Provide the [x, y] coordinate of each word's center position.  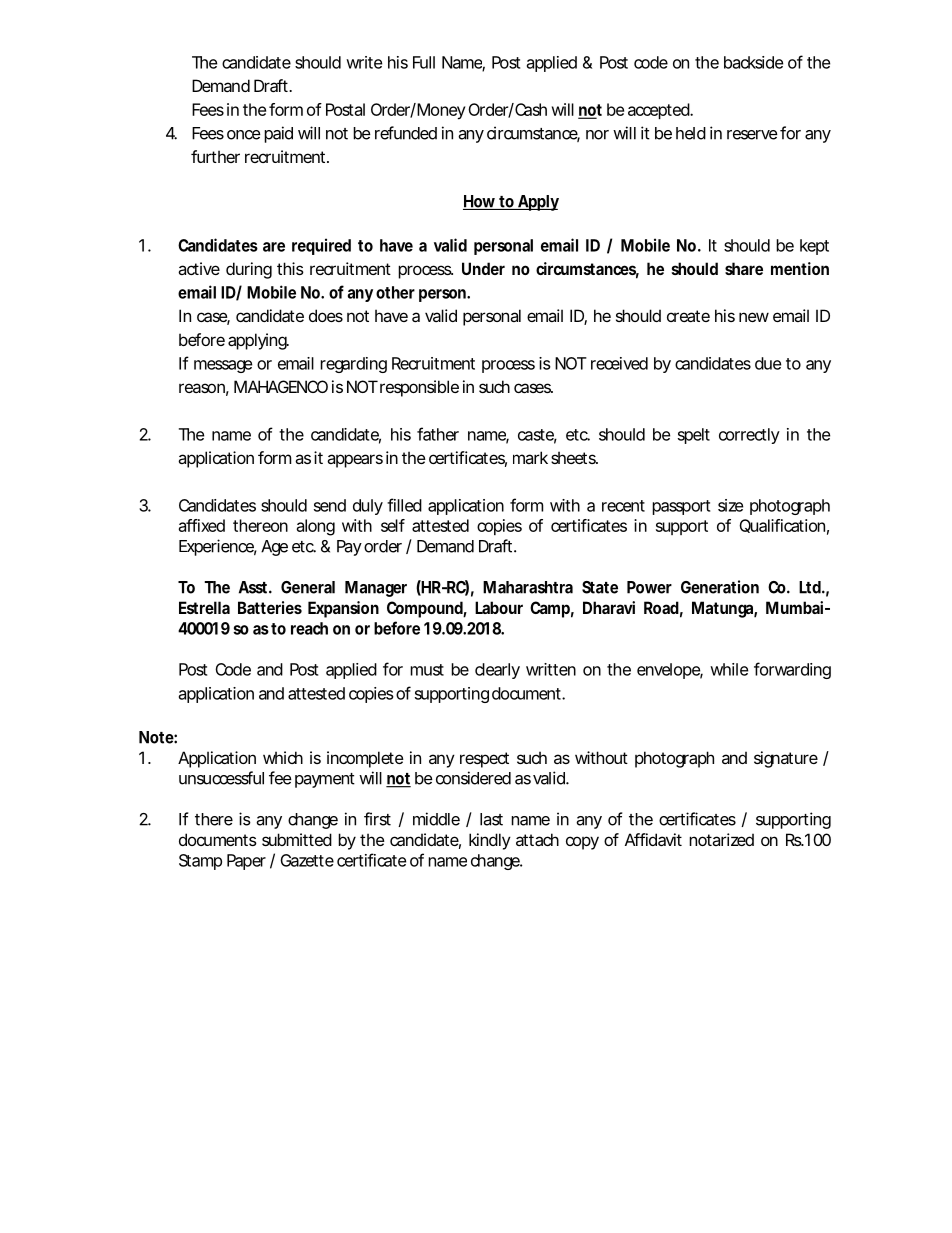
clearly [497, 671]
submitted [297, 839]
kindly [490, 841]
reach [309, 628]
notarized [721, 839]
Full [424, 62]
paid [278, 134]
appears [355, 461]
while [729, 669]
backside [753, 62]
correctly [749, 436]
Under [483, 268]
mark [530, 457]
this [290, 268]
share [744, 268]
